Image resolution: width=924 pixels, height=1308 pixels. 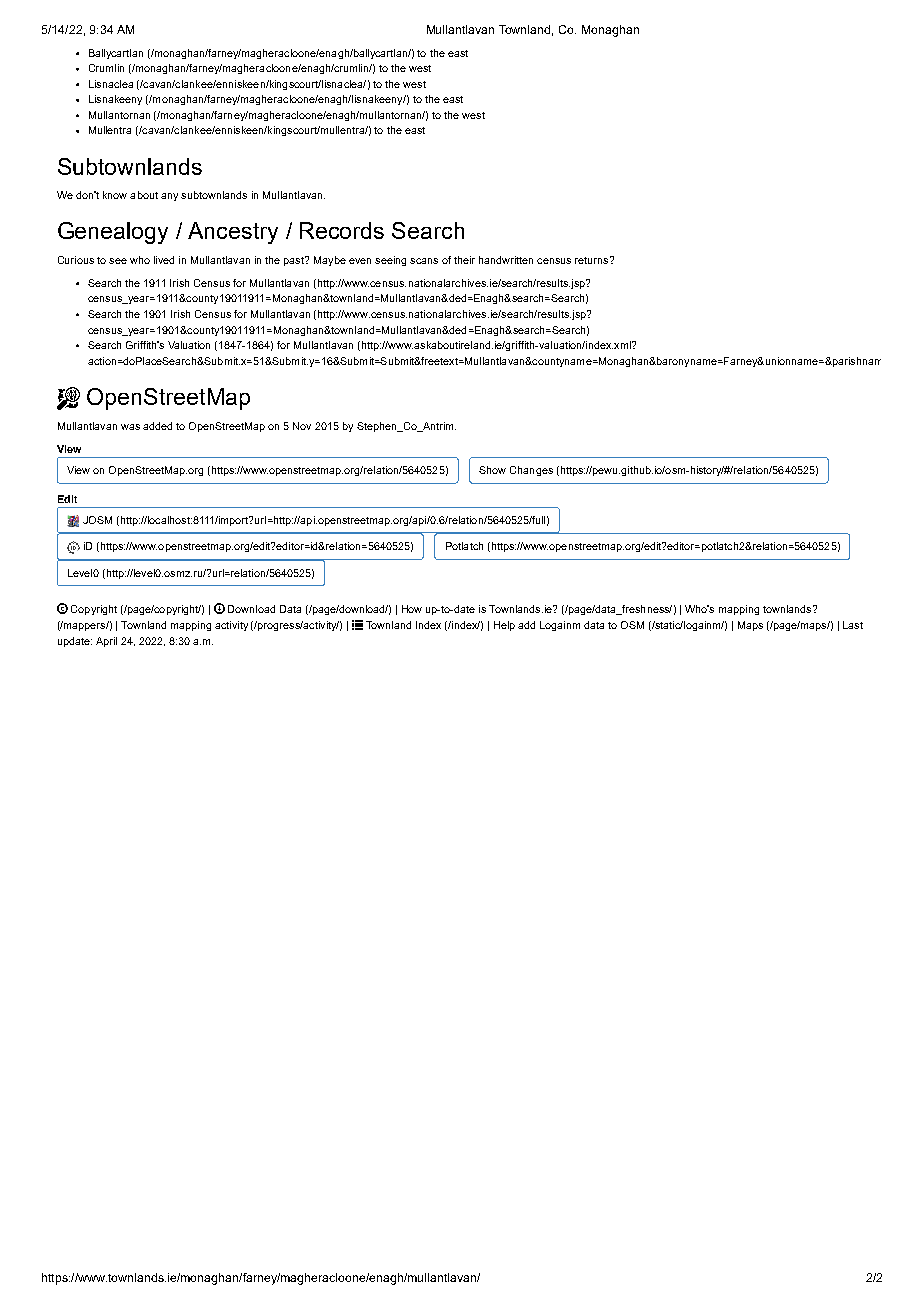 I want to click on April, so click(x=106, y=642).
